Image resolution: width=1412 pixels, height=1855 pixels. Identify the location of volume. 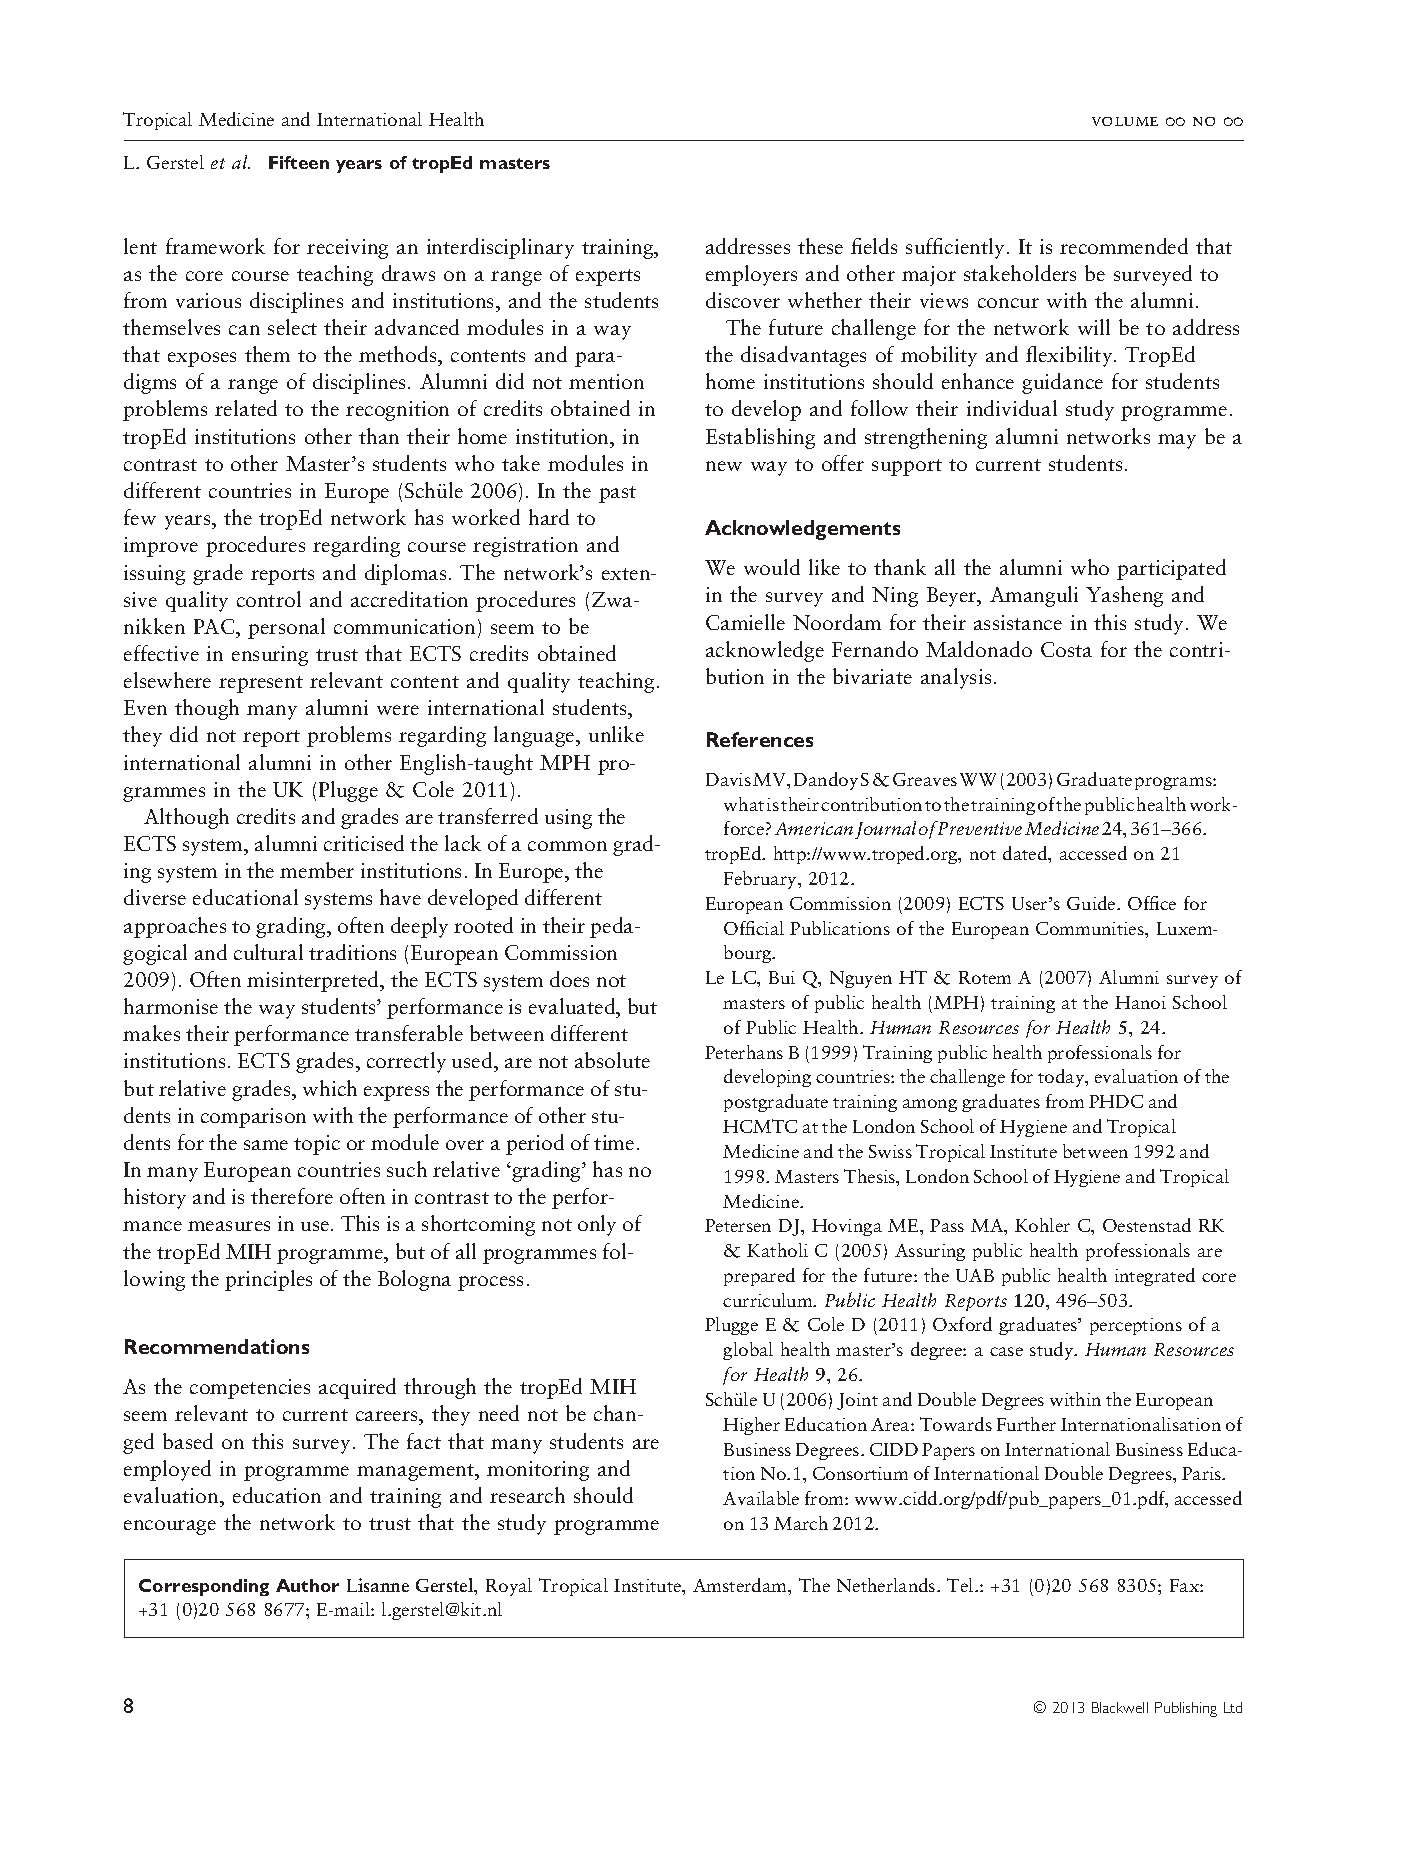
(1125, 121).
